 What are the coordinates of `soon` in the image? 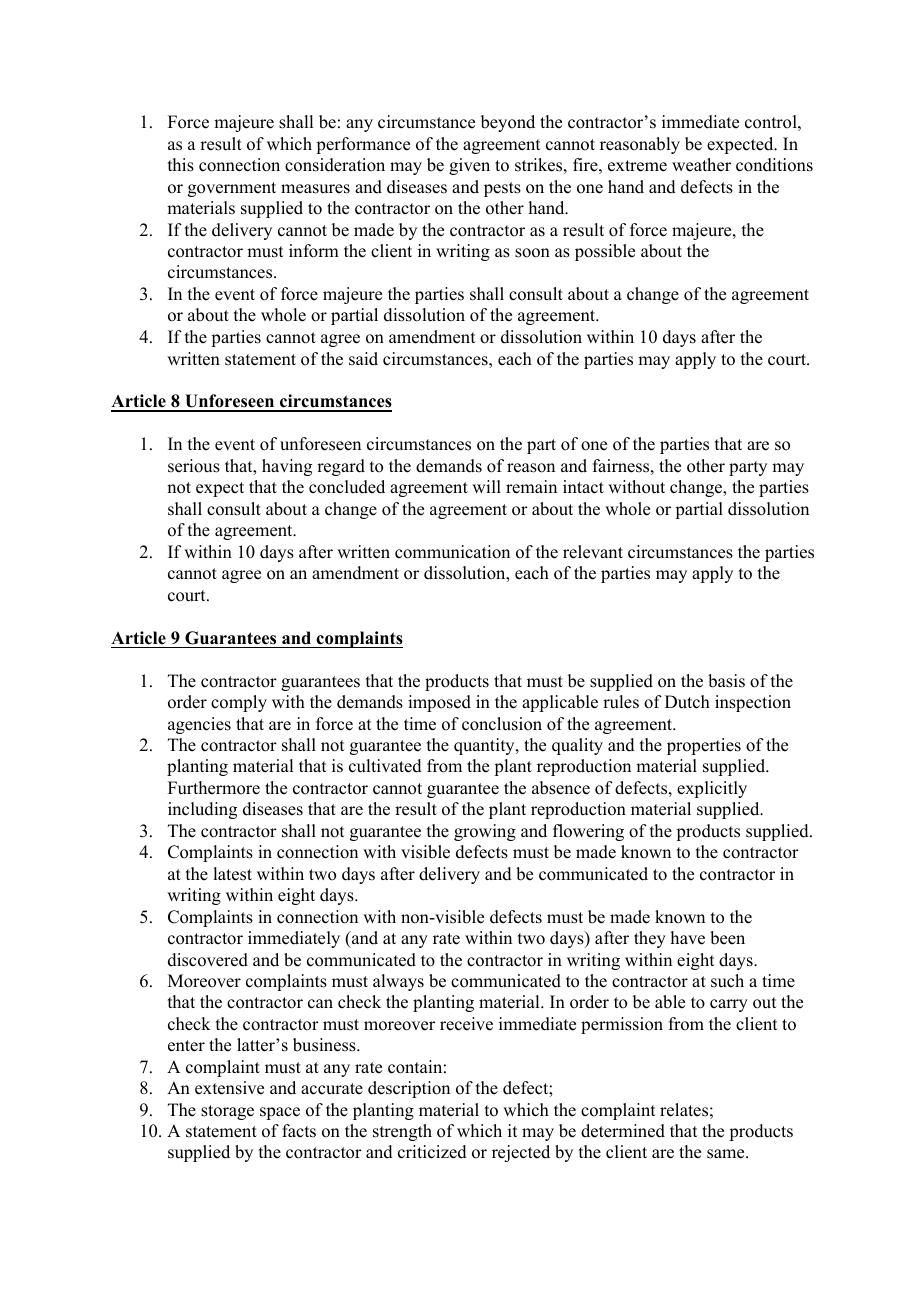 It's located at (532, 253).
